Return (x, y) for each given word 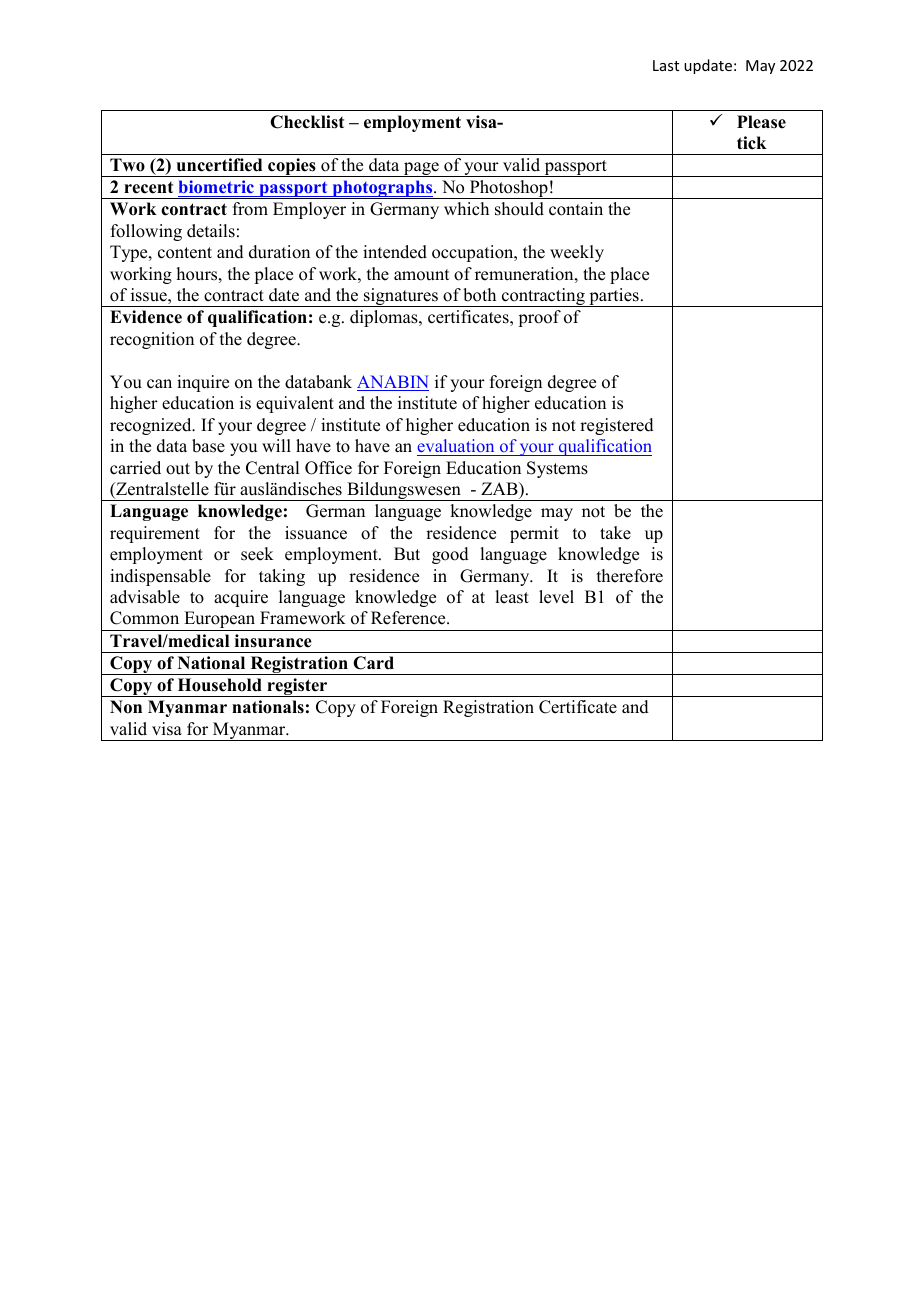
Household (220, 685)
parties (614, 297)
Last (666, 65)
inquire (203, 383)
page (421, 169)
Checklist (307, 122)
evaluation (456, 445)
